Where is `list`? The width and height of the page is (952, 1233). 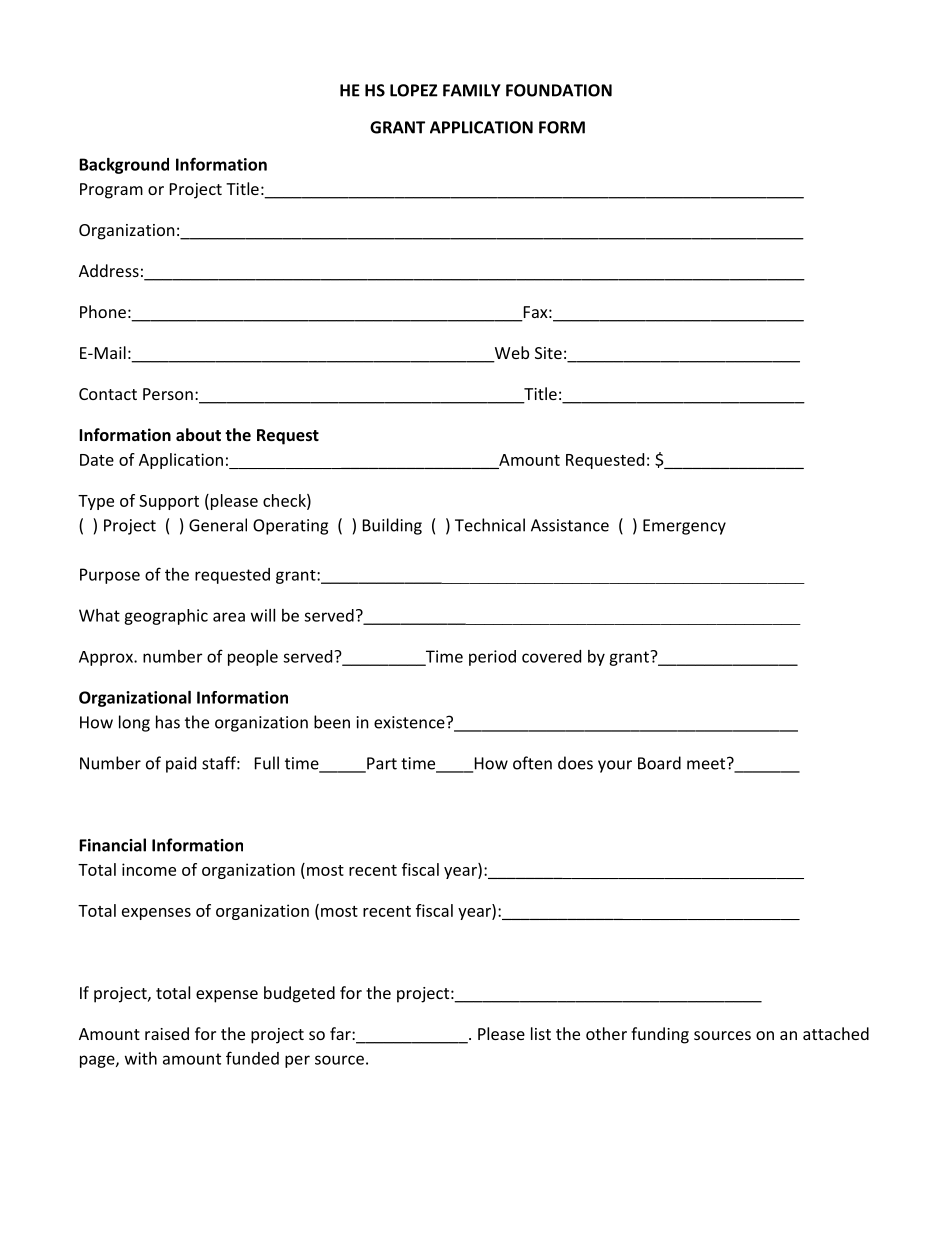 list is located at coordinates (541, 1033).
